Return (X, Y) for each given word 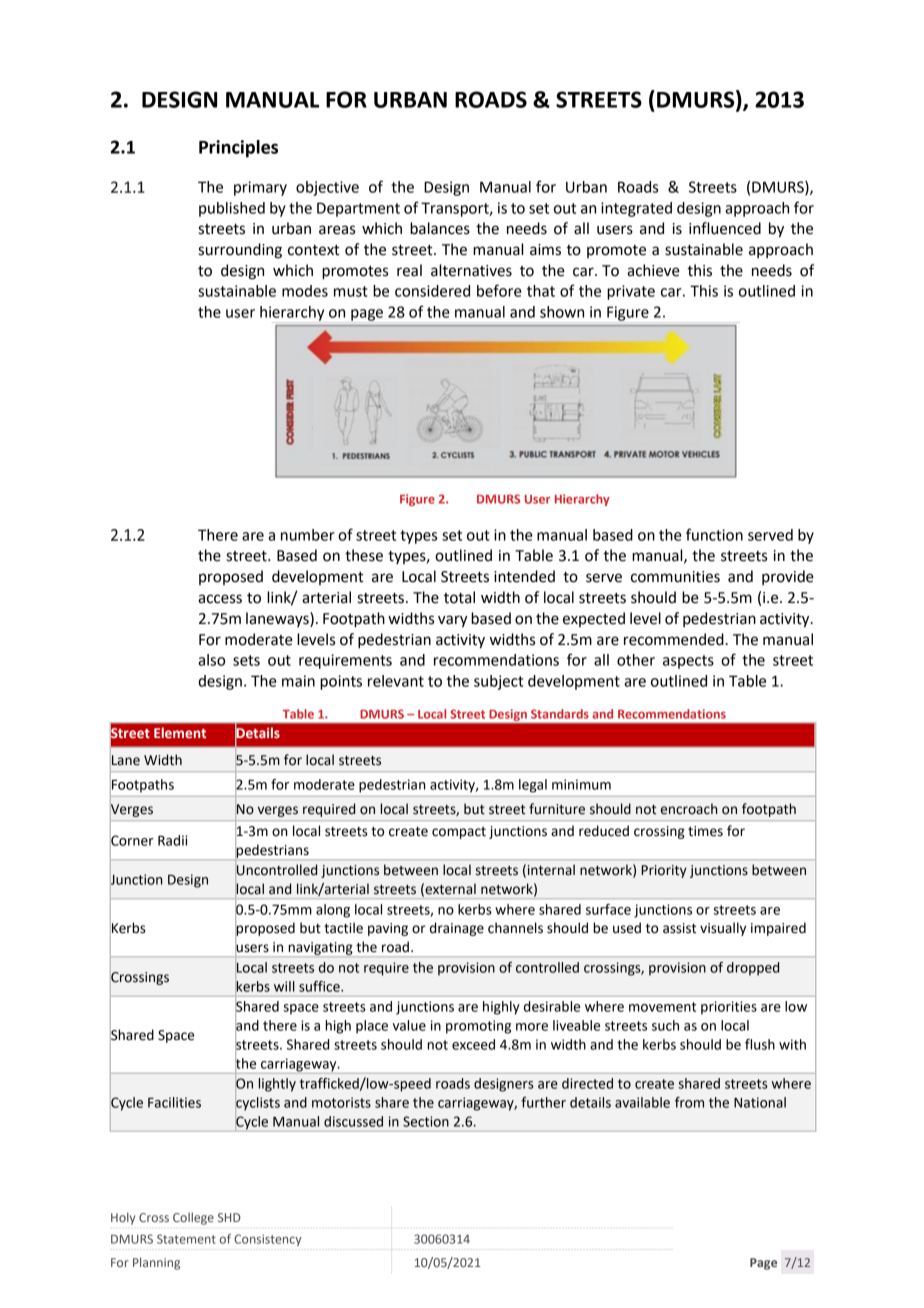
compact (459, 833)
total (459, 597)
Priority (664, 871)
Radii (172, 840)
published (232, 209)
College (193, 1218)
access (220, 599)
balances (440, 228)
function (714, 534)
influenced (725, 228)
